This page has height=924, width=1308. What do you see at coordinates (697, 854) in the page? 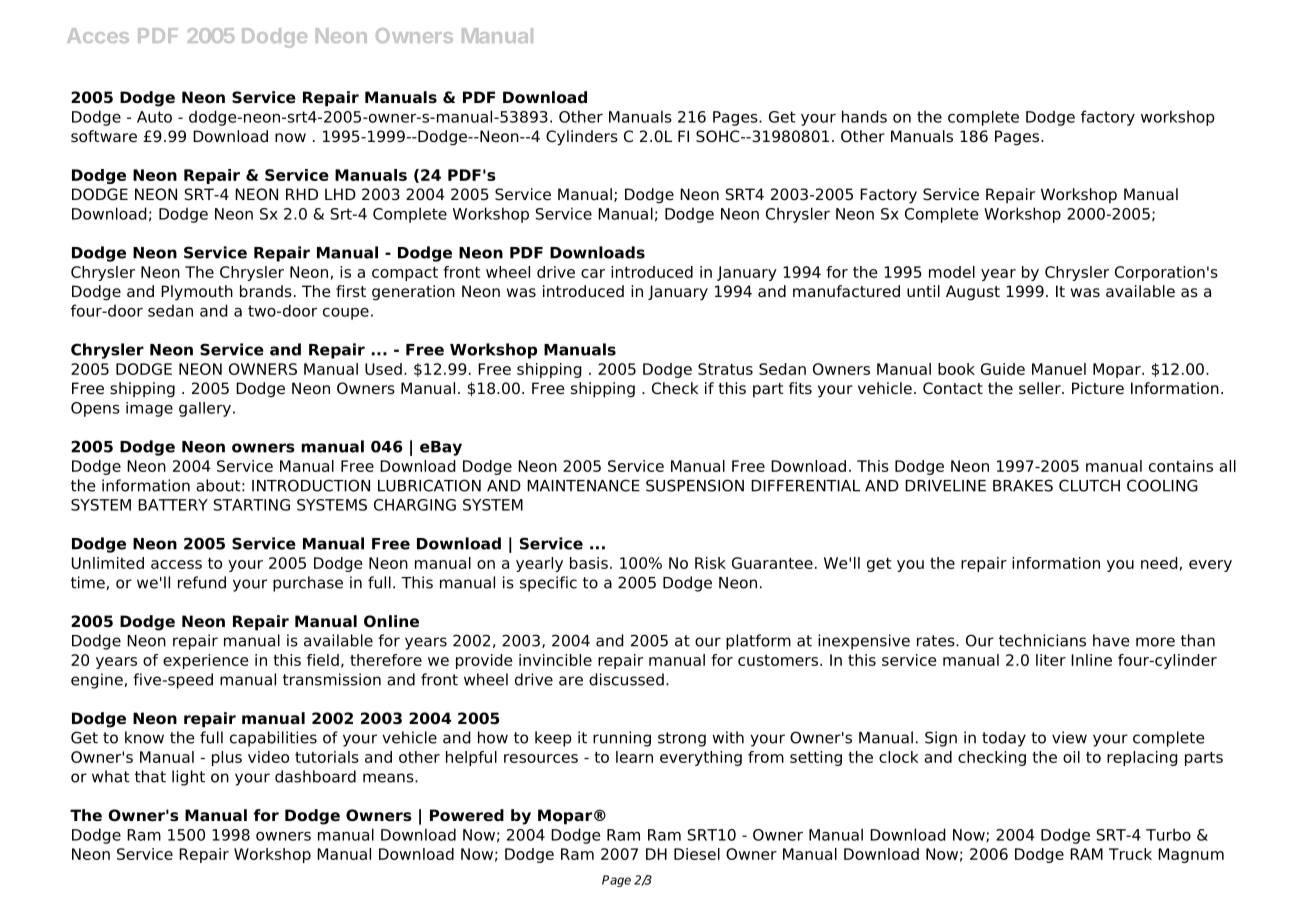
I see `Diesel` at bounding box center [697, 854].
